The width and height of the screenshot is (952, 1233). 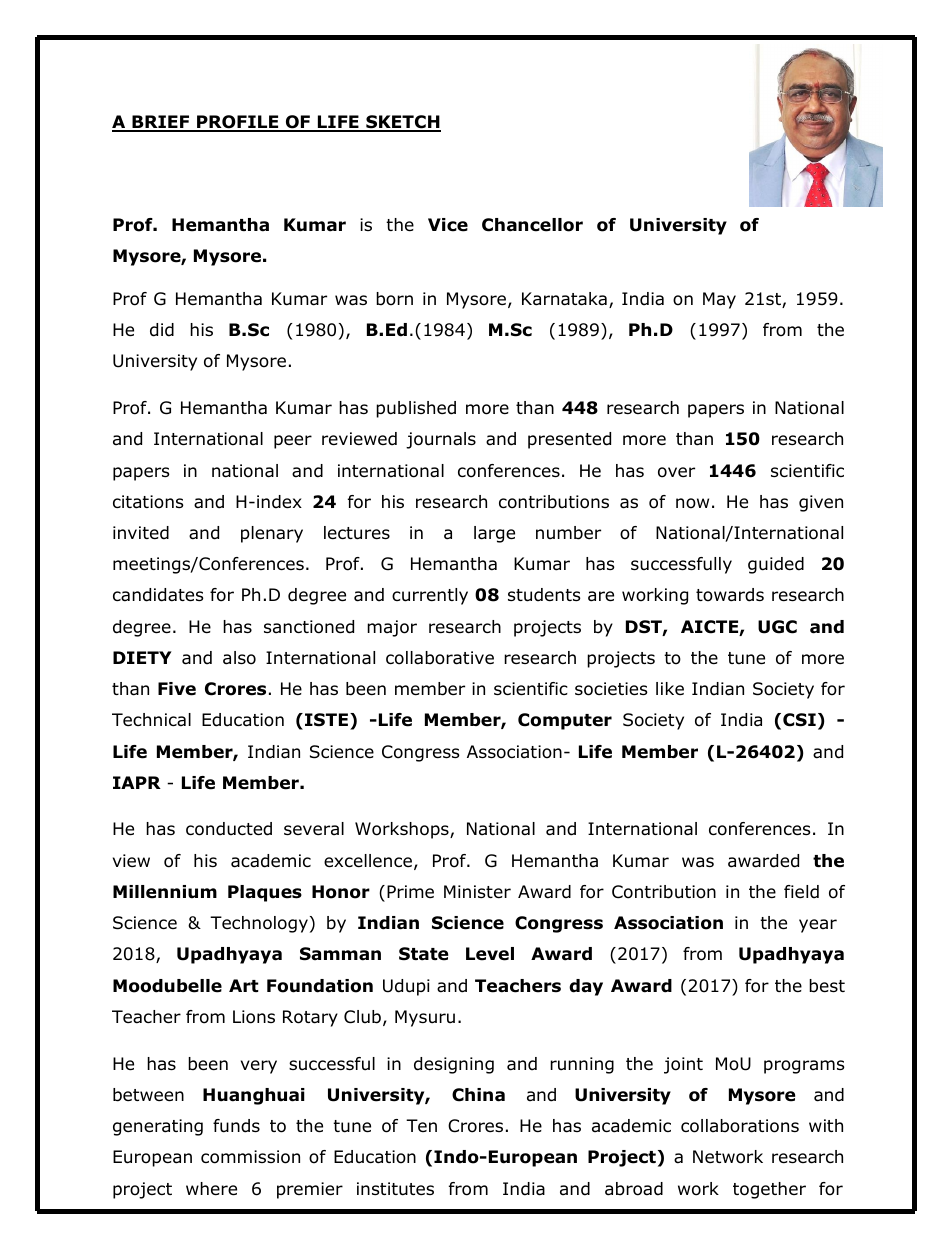 I want to click on commission, so click(x=250, y=1157).
